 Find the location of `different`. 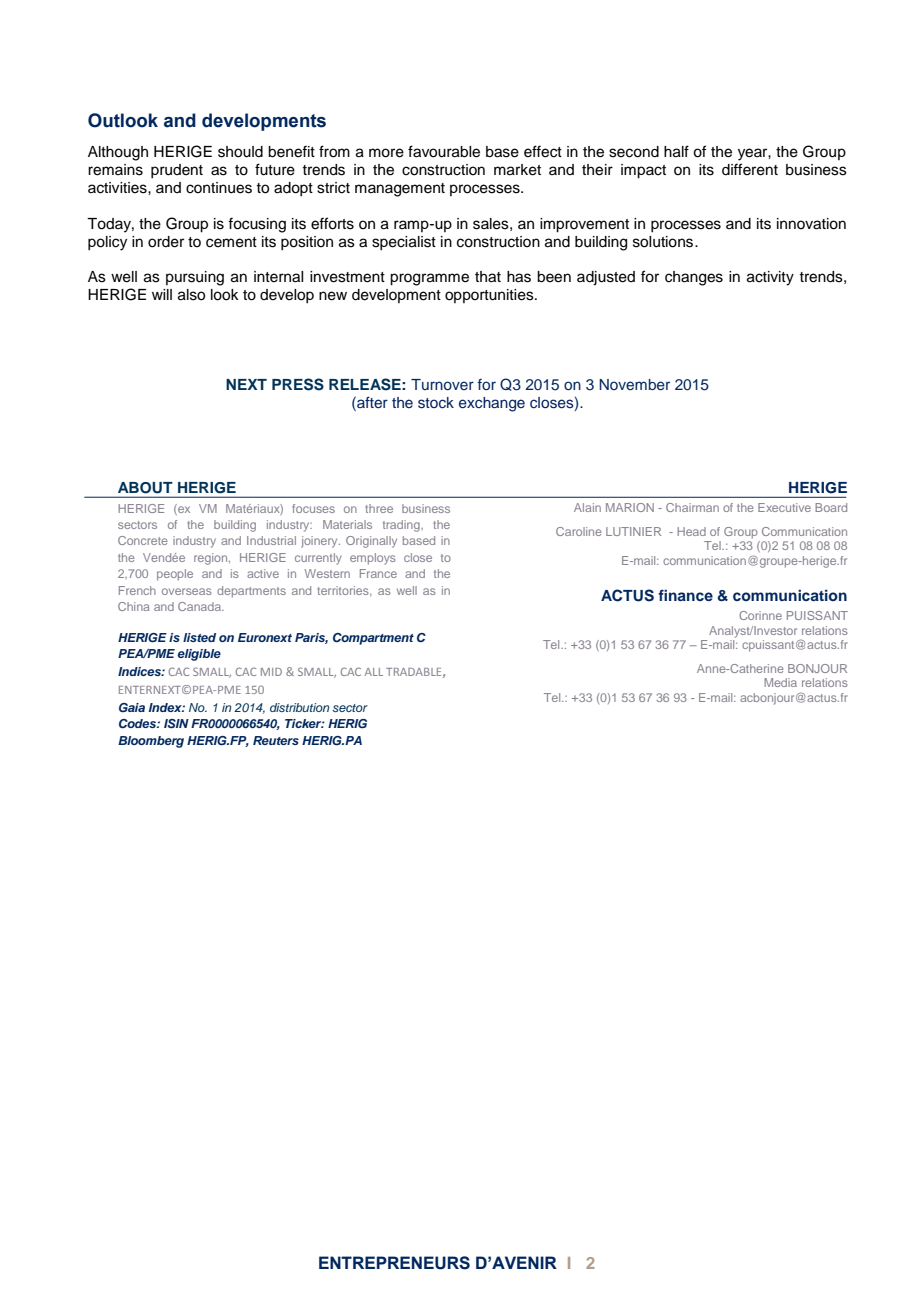

different is located at coordinates (750, 169).
